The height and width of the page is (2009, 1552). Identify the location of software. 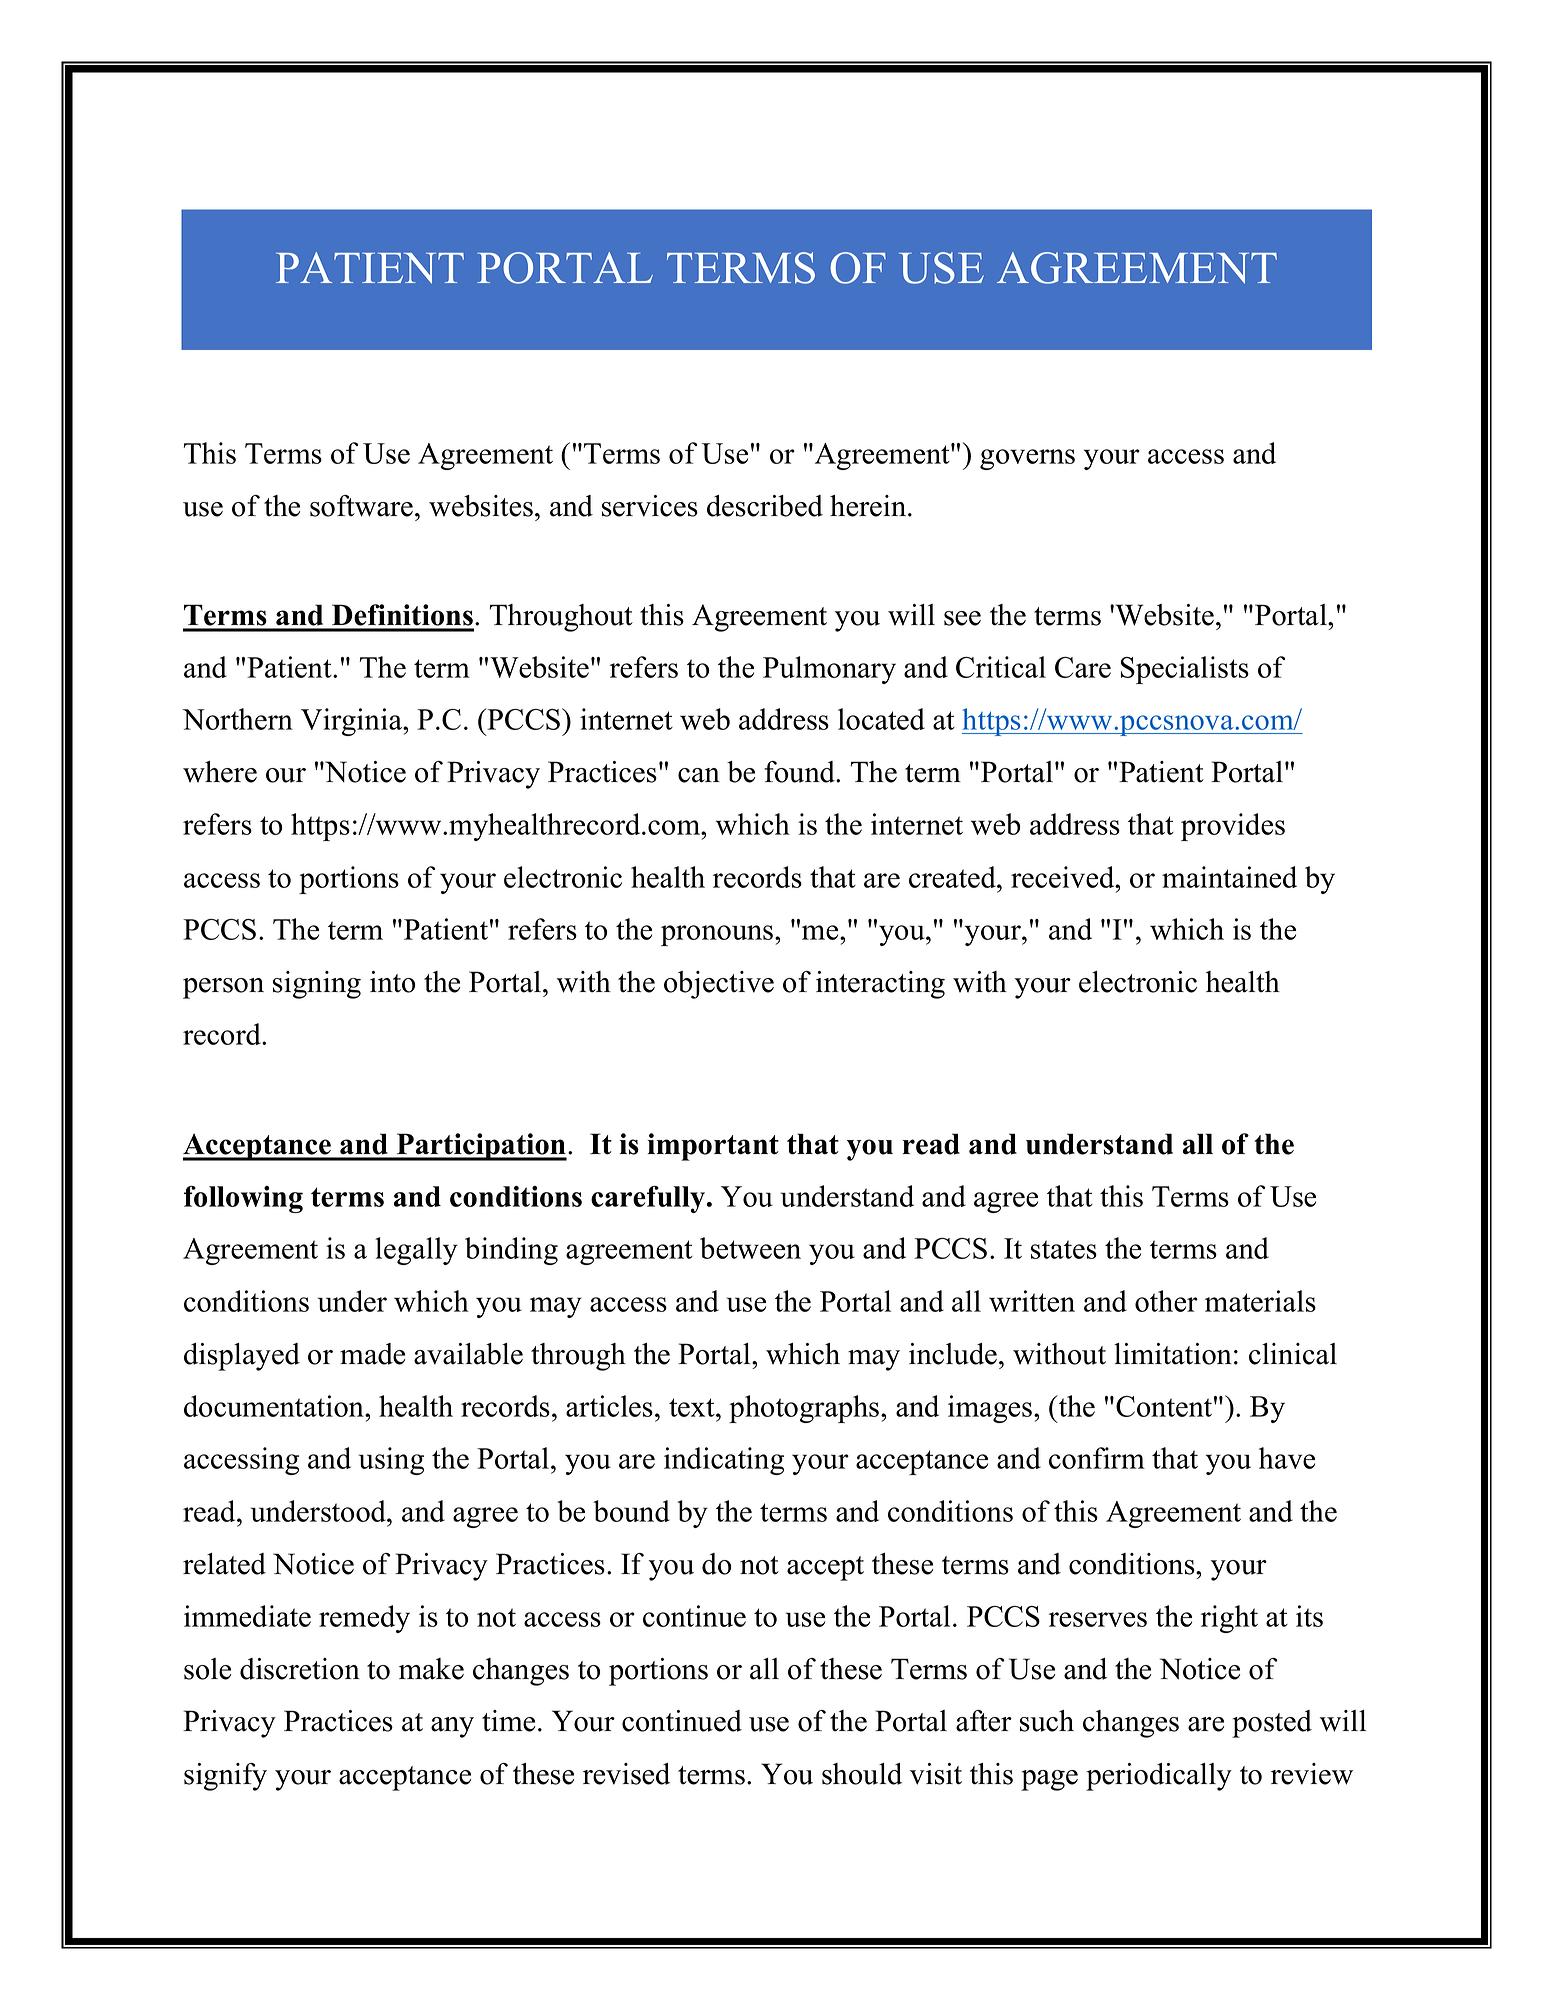
(361, 506).
